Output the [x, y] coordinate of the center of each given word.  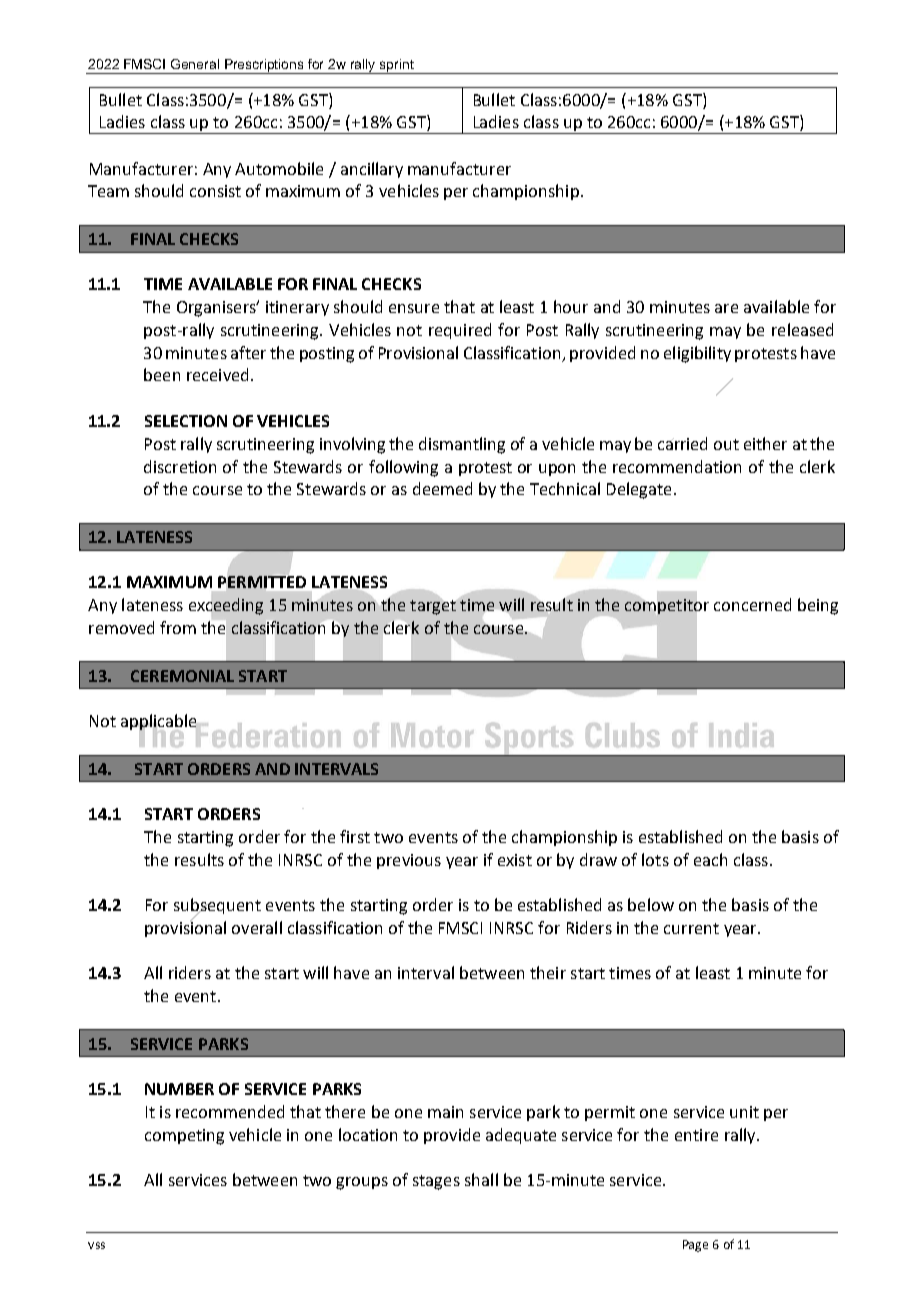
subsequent [217, 907]
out [726, 444]
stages [436, 1182]
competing [184, 1137]
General [195, 64]
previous [409, 861]
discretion [180, 466]
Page [695, 1246]
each [710, 859]
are [726, 308]
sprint [397, 66]
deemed [442, 488]
